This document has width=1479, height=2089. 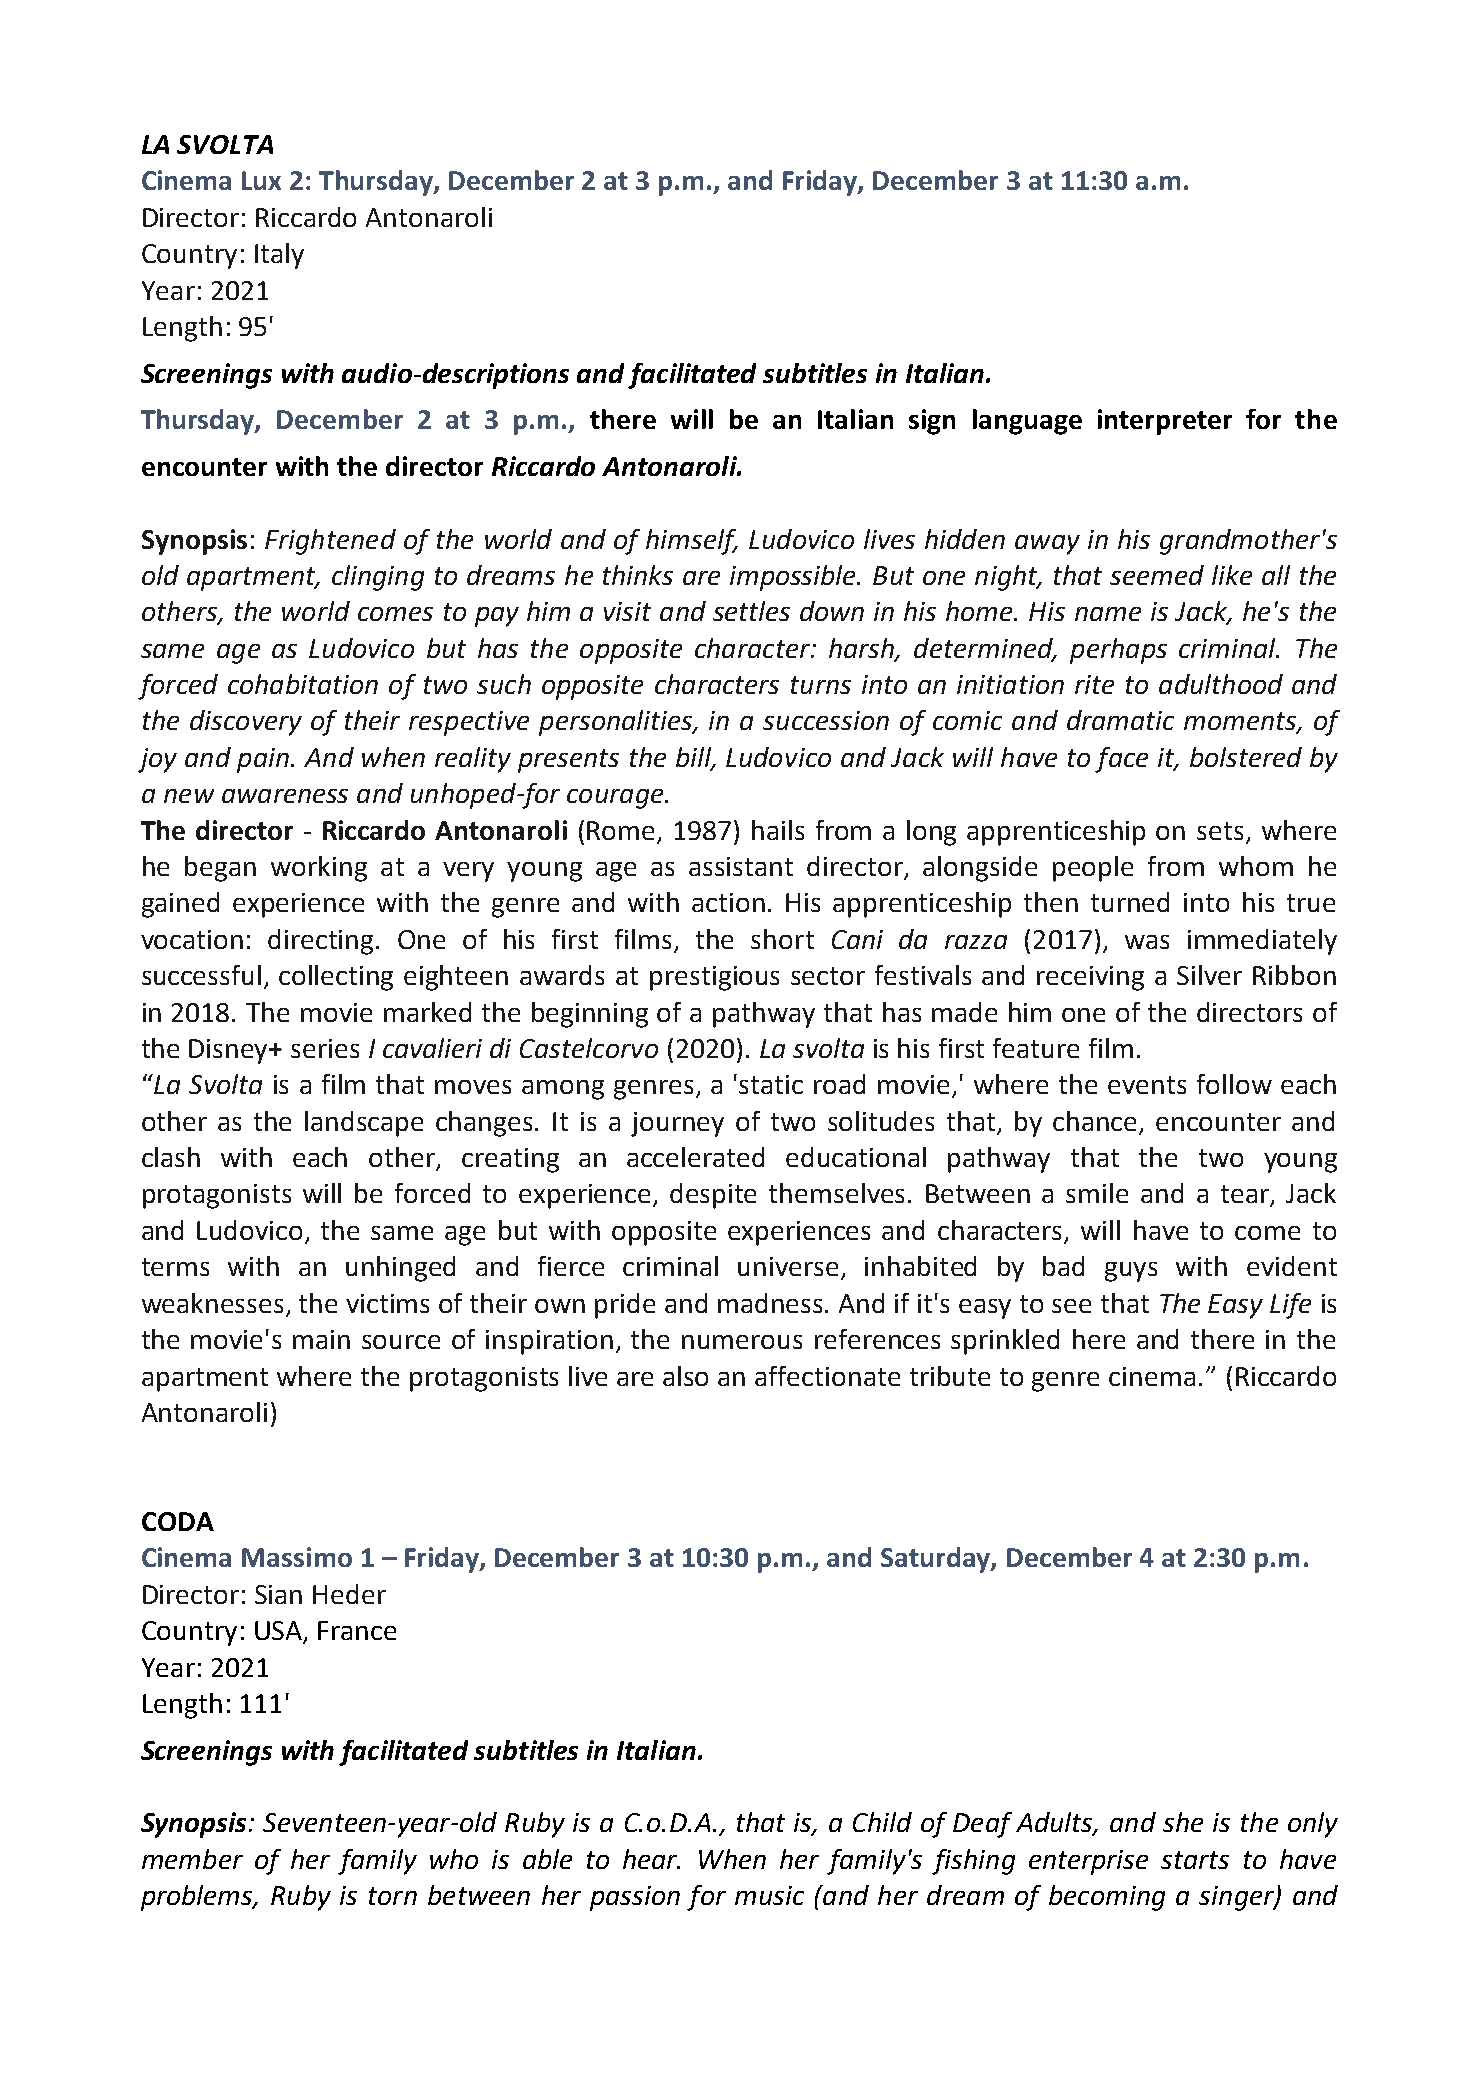 I want to click on pain, so click(x=263, y=760).
